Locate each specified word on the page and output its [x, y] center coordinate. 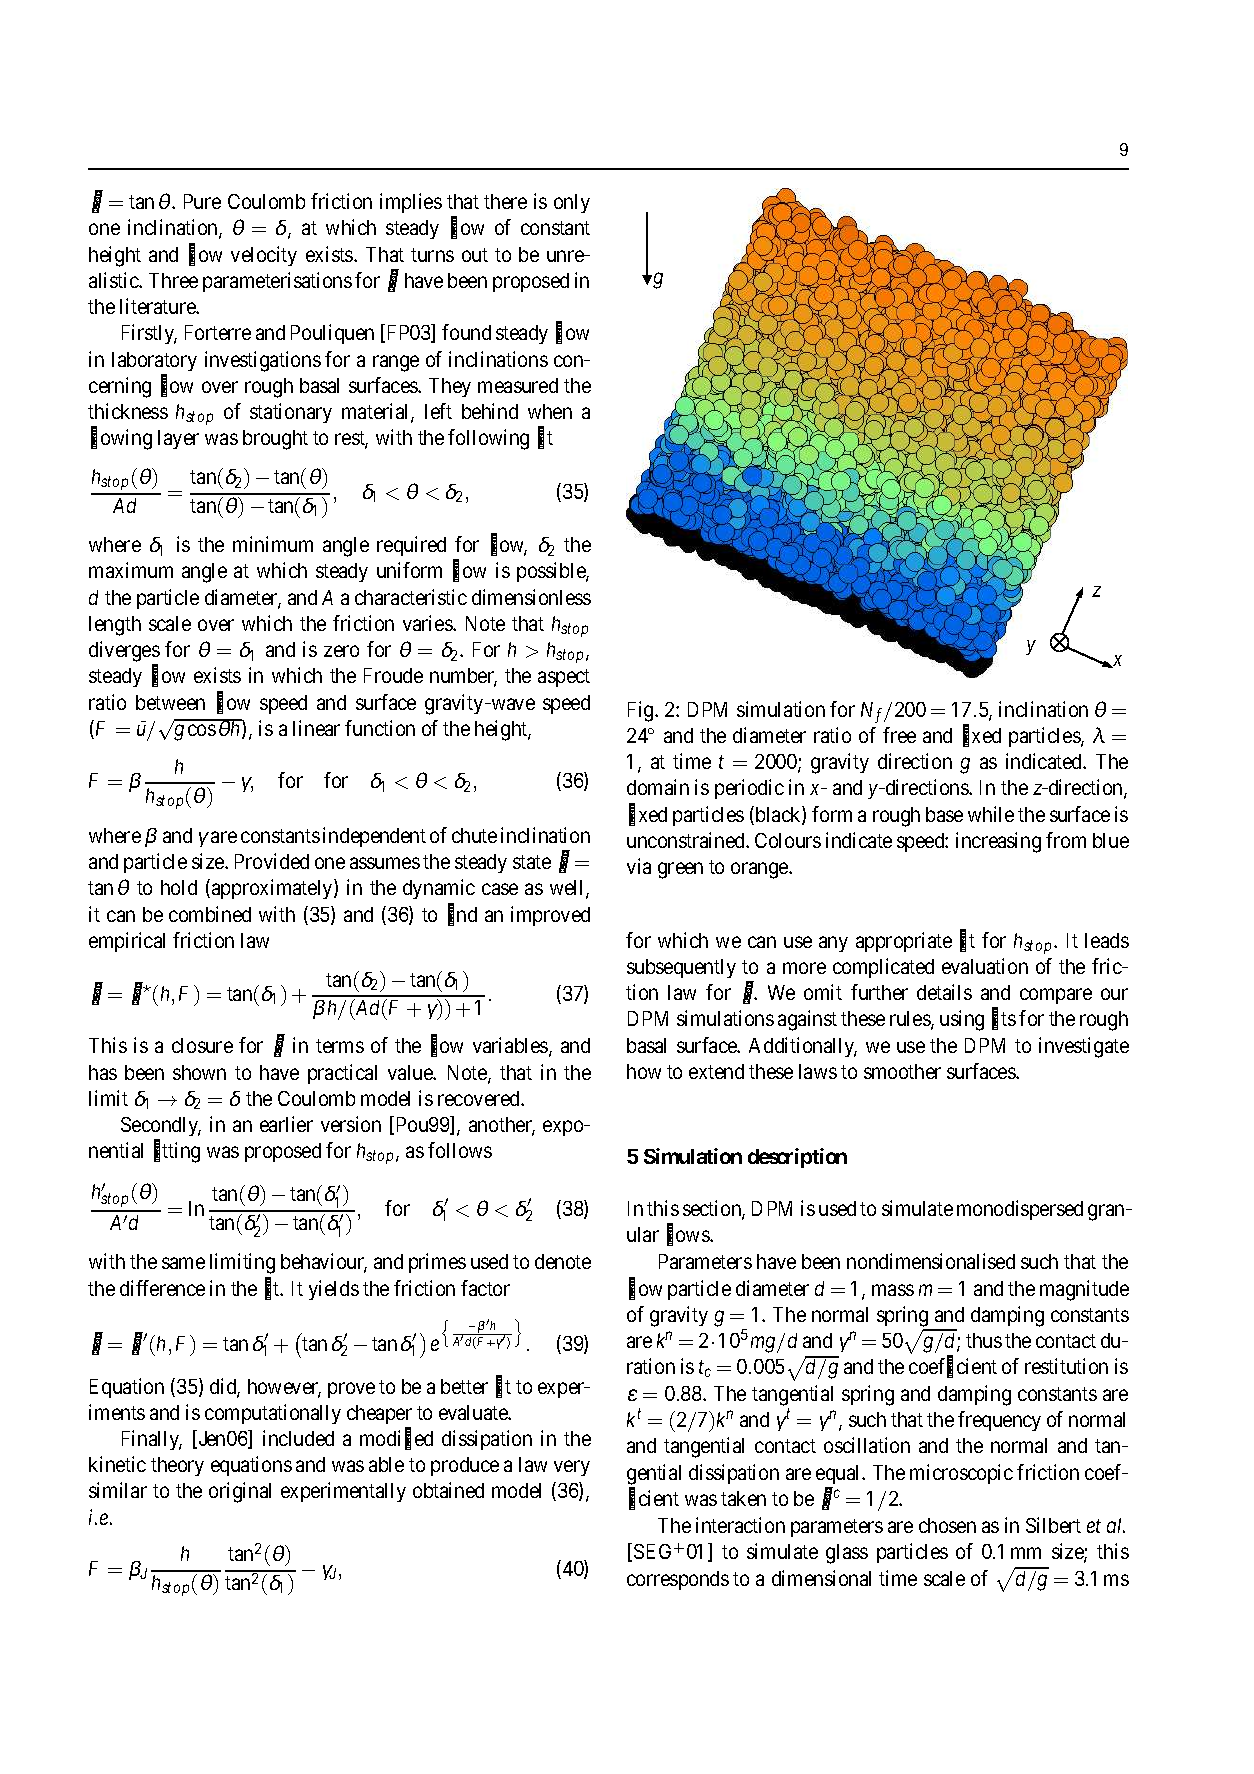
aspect [564, 678]
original [240, 1492]
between [170, 702]
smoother [902, 1071]
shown [199, 1072]
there [505, 201]
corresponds [678, 1580]
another [502, 1126]
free [899, 735]
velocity [264, 256]
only [572, 203]
